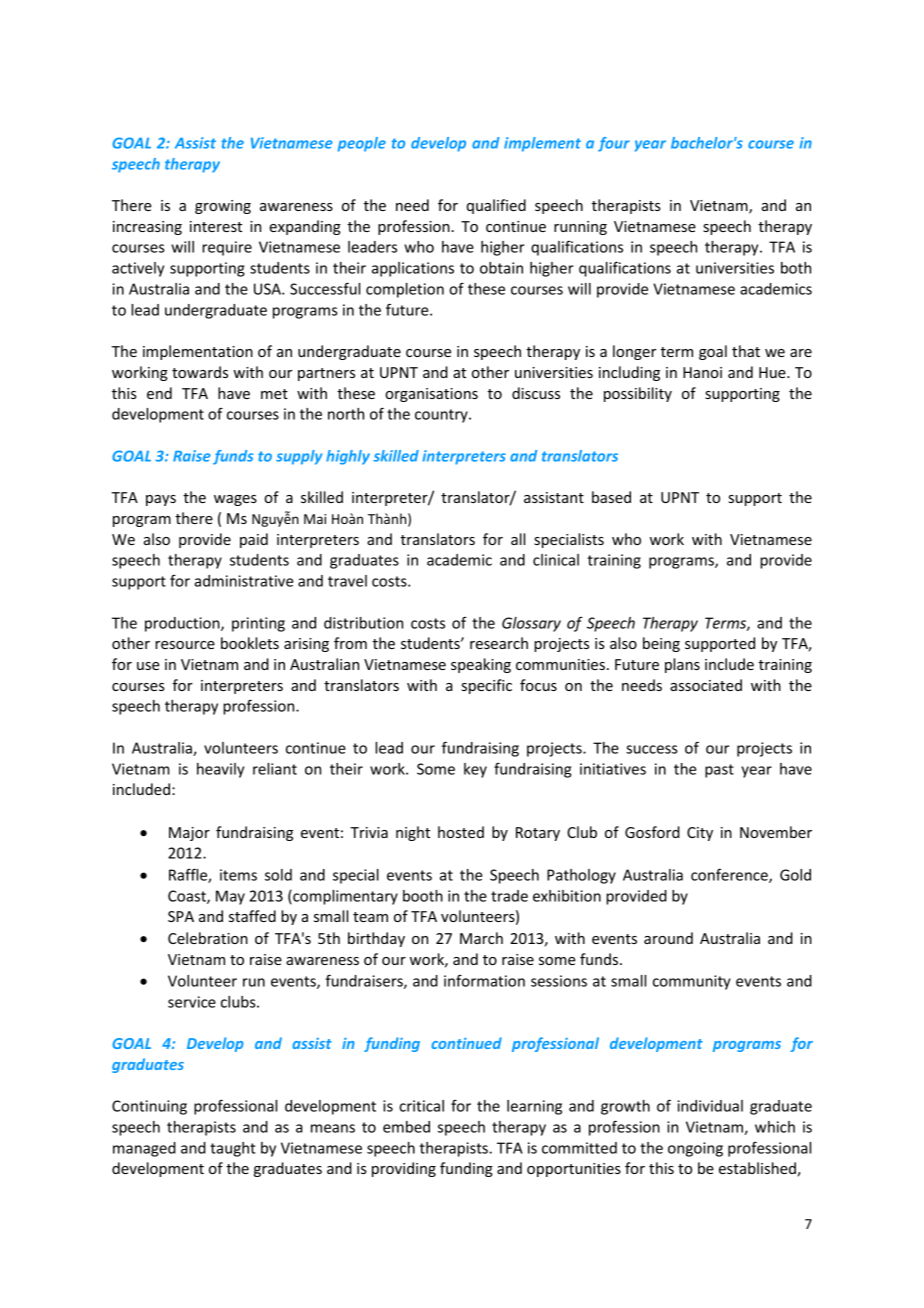  What do you see at coordinates (700, 834) in the image?
I see `City` at bounding box center [700, 834].
